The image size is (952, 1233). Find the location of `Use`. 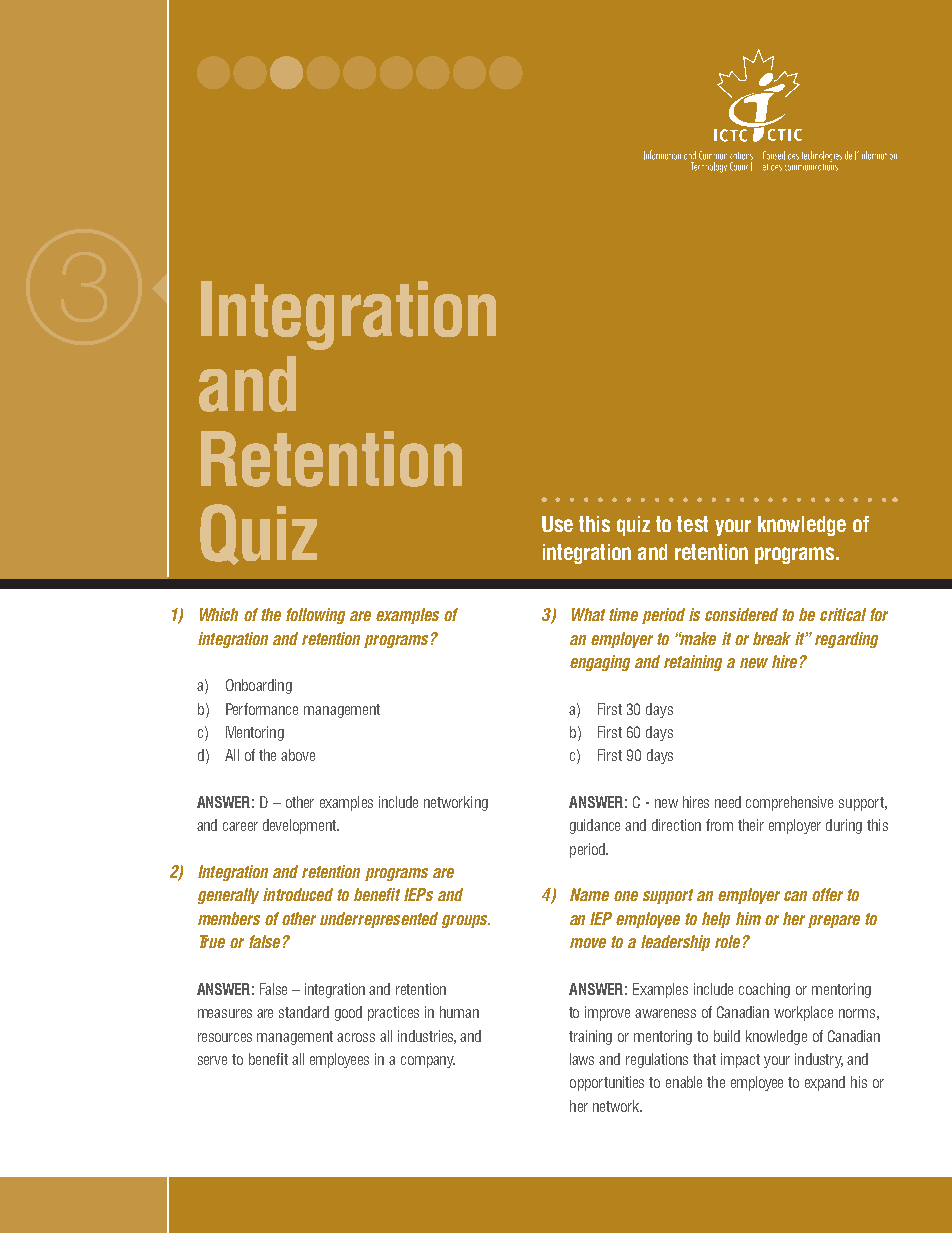

Use is located at coordinates (557, 524).
